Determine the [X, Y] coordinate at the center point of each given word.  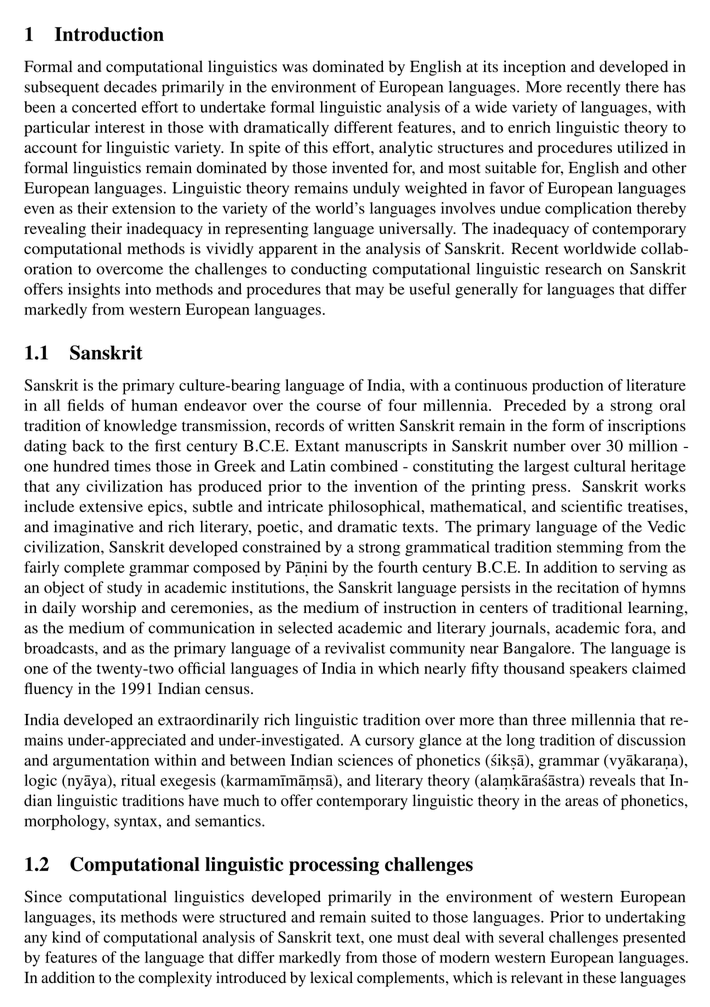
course [339, 407]
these [599, 977]
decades [130, 87]
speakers [598, 670]
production [567, 387]
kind [66, 937]
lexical [331, 977]
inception [534, 68]
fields [85, 405]
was [295, 68]
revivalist [355, 648]
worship [109, 609]
